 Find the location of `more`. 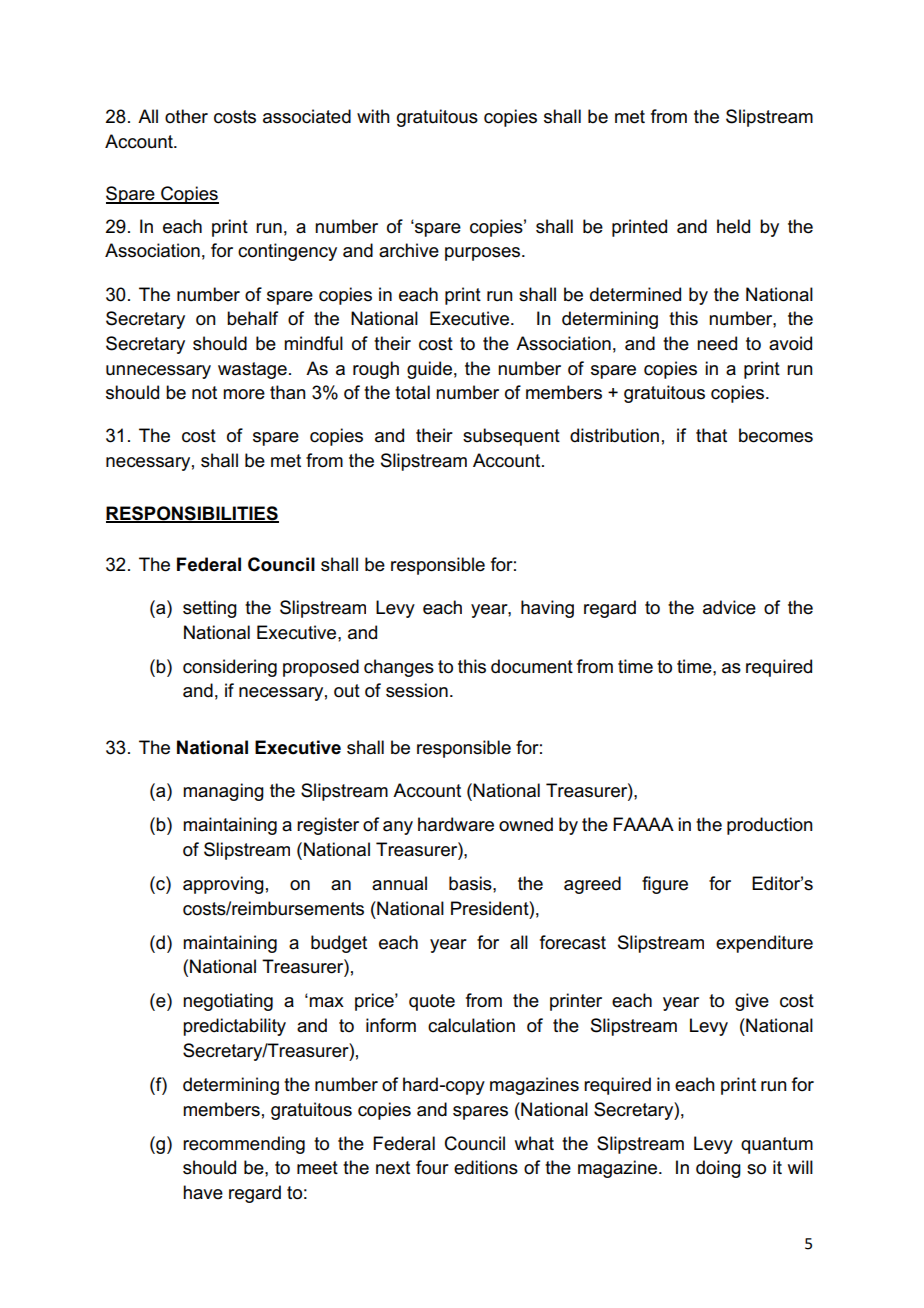

more is located at coordinates (244, 394).
